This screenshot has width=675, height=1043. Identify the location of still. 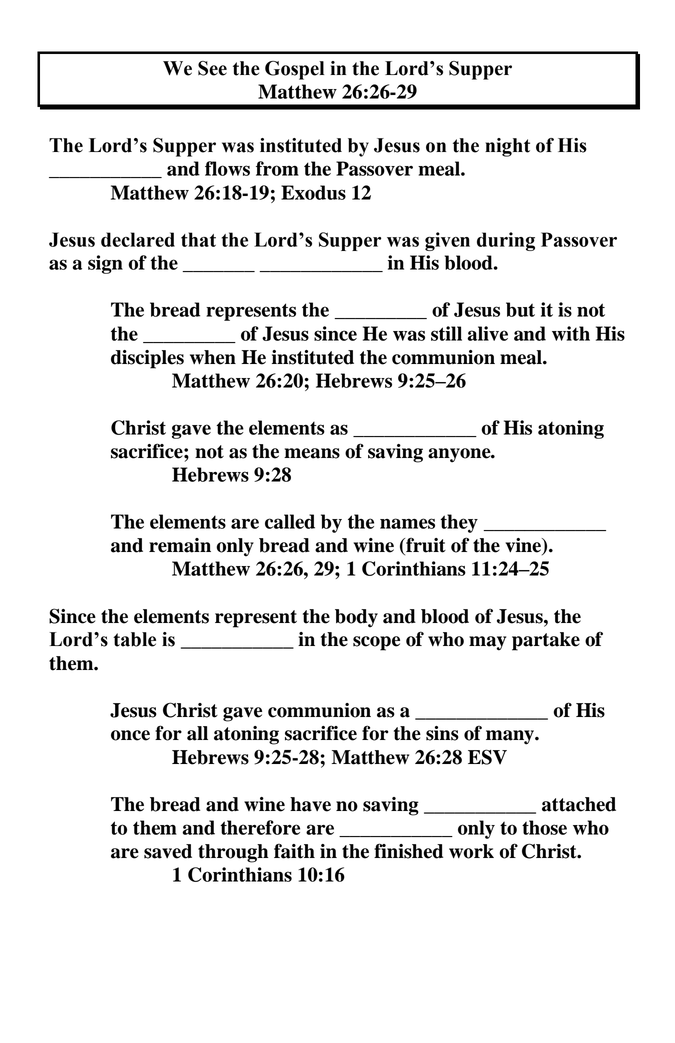
(446, 333).
